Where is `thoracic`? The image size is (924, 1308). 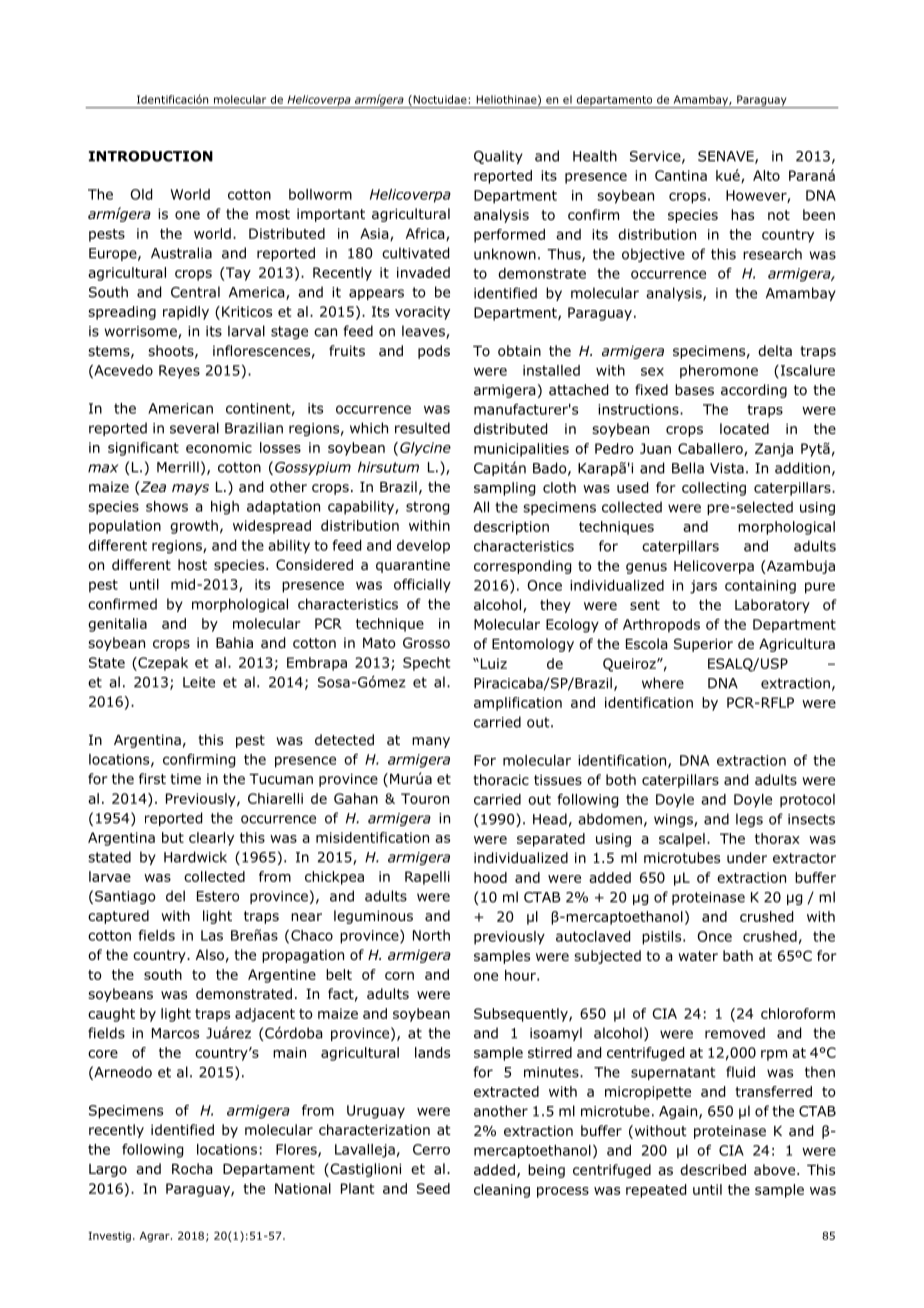
thoracic is located at coordinates (501, 780).
